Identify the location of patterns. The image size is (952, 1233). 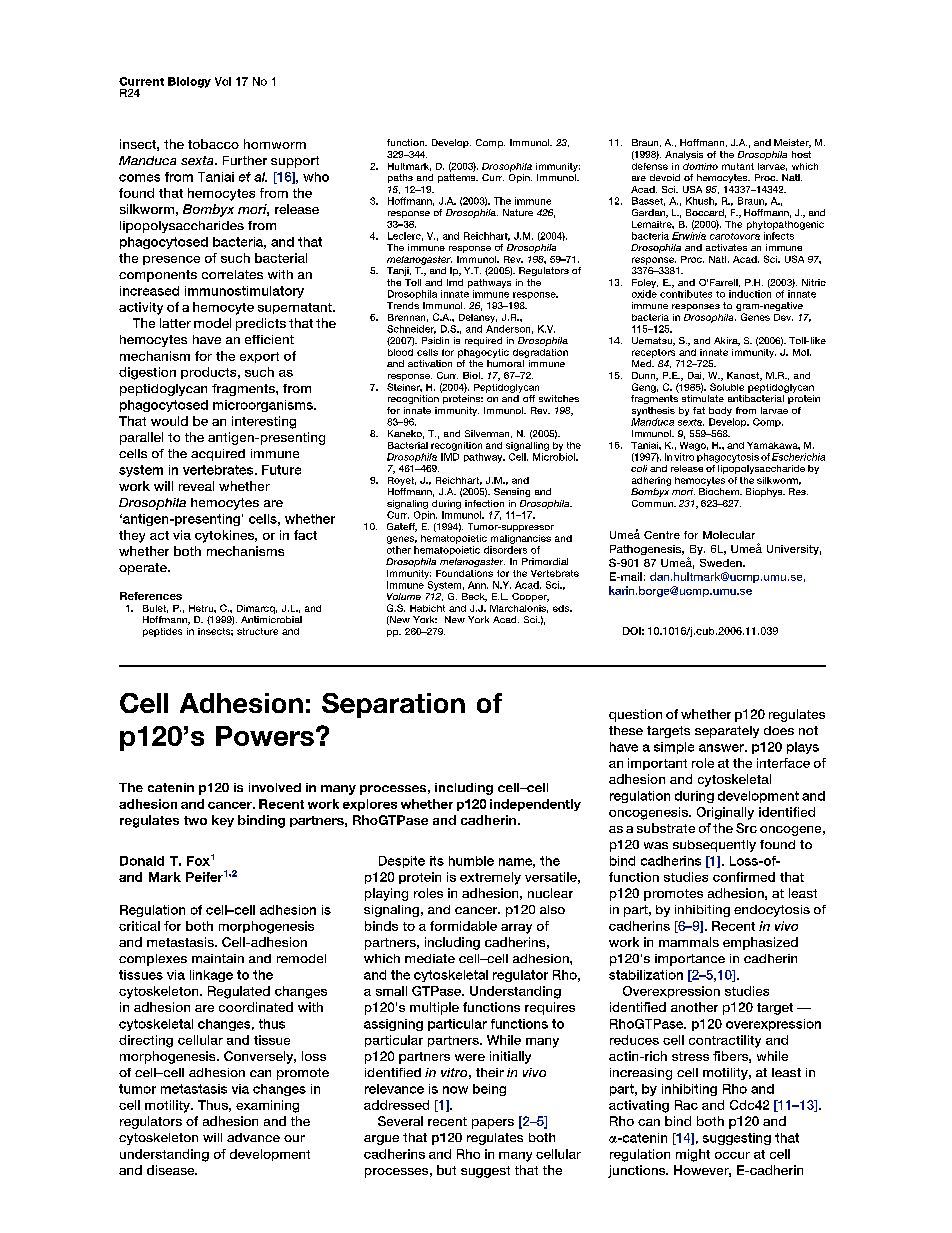
(458, 178).
